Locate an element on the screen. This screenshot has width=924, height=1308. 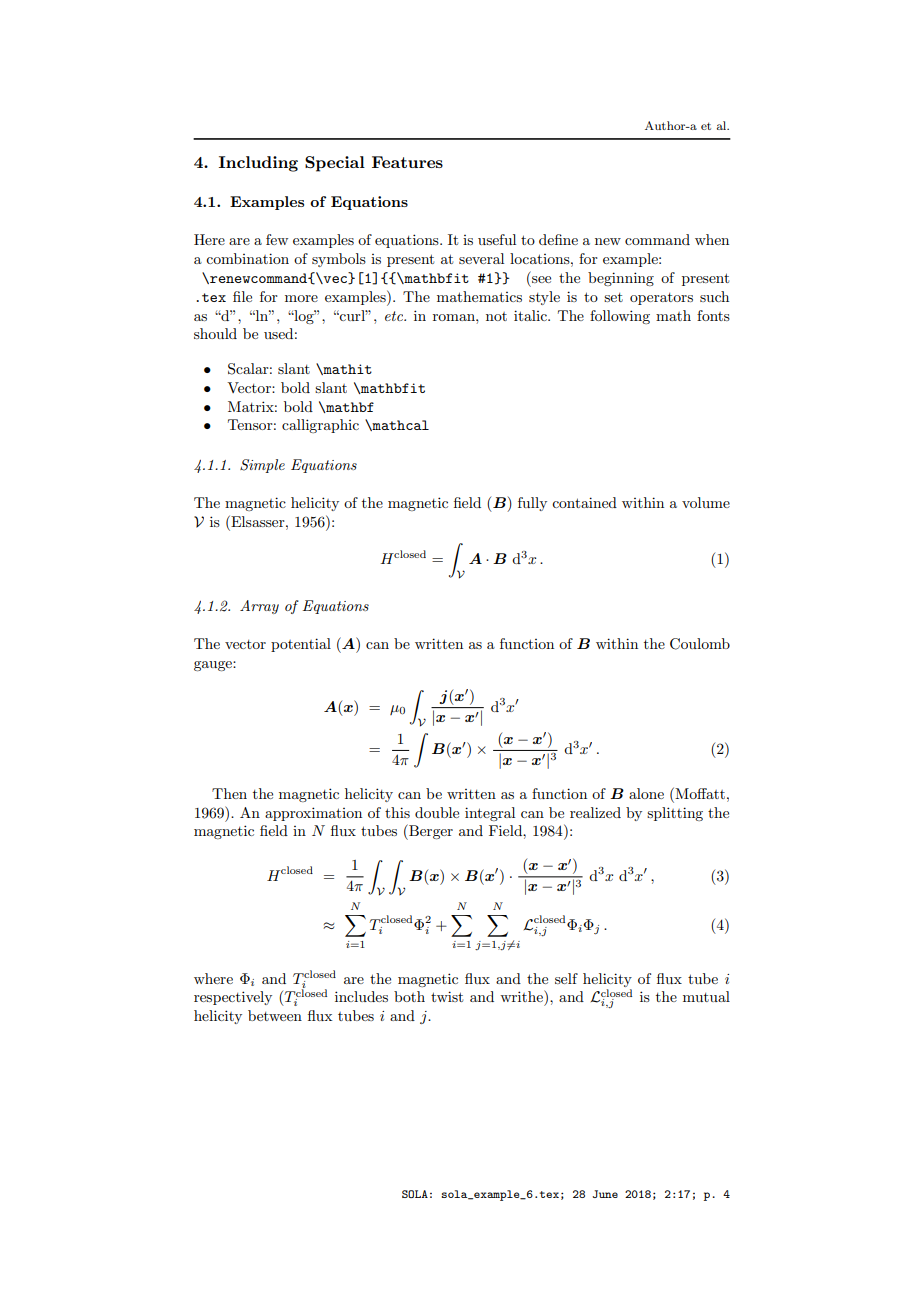
twist is located at coordinates (447, 996).
